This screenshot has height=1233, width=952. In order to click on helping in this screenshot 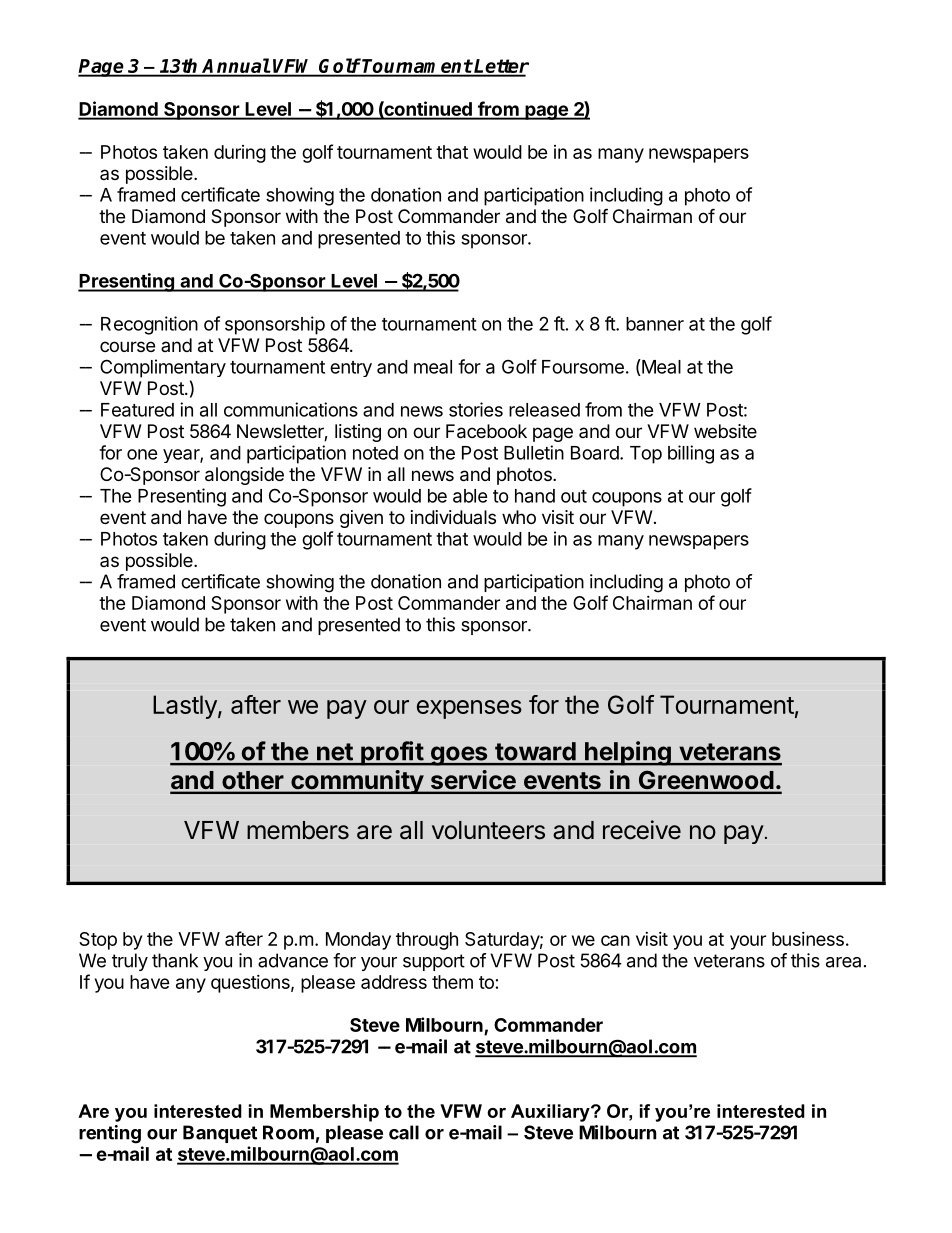, I will do `click(628, 753)`.
